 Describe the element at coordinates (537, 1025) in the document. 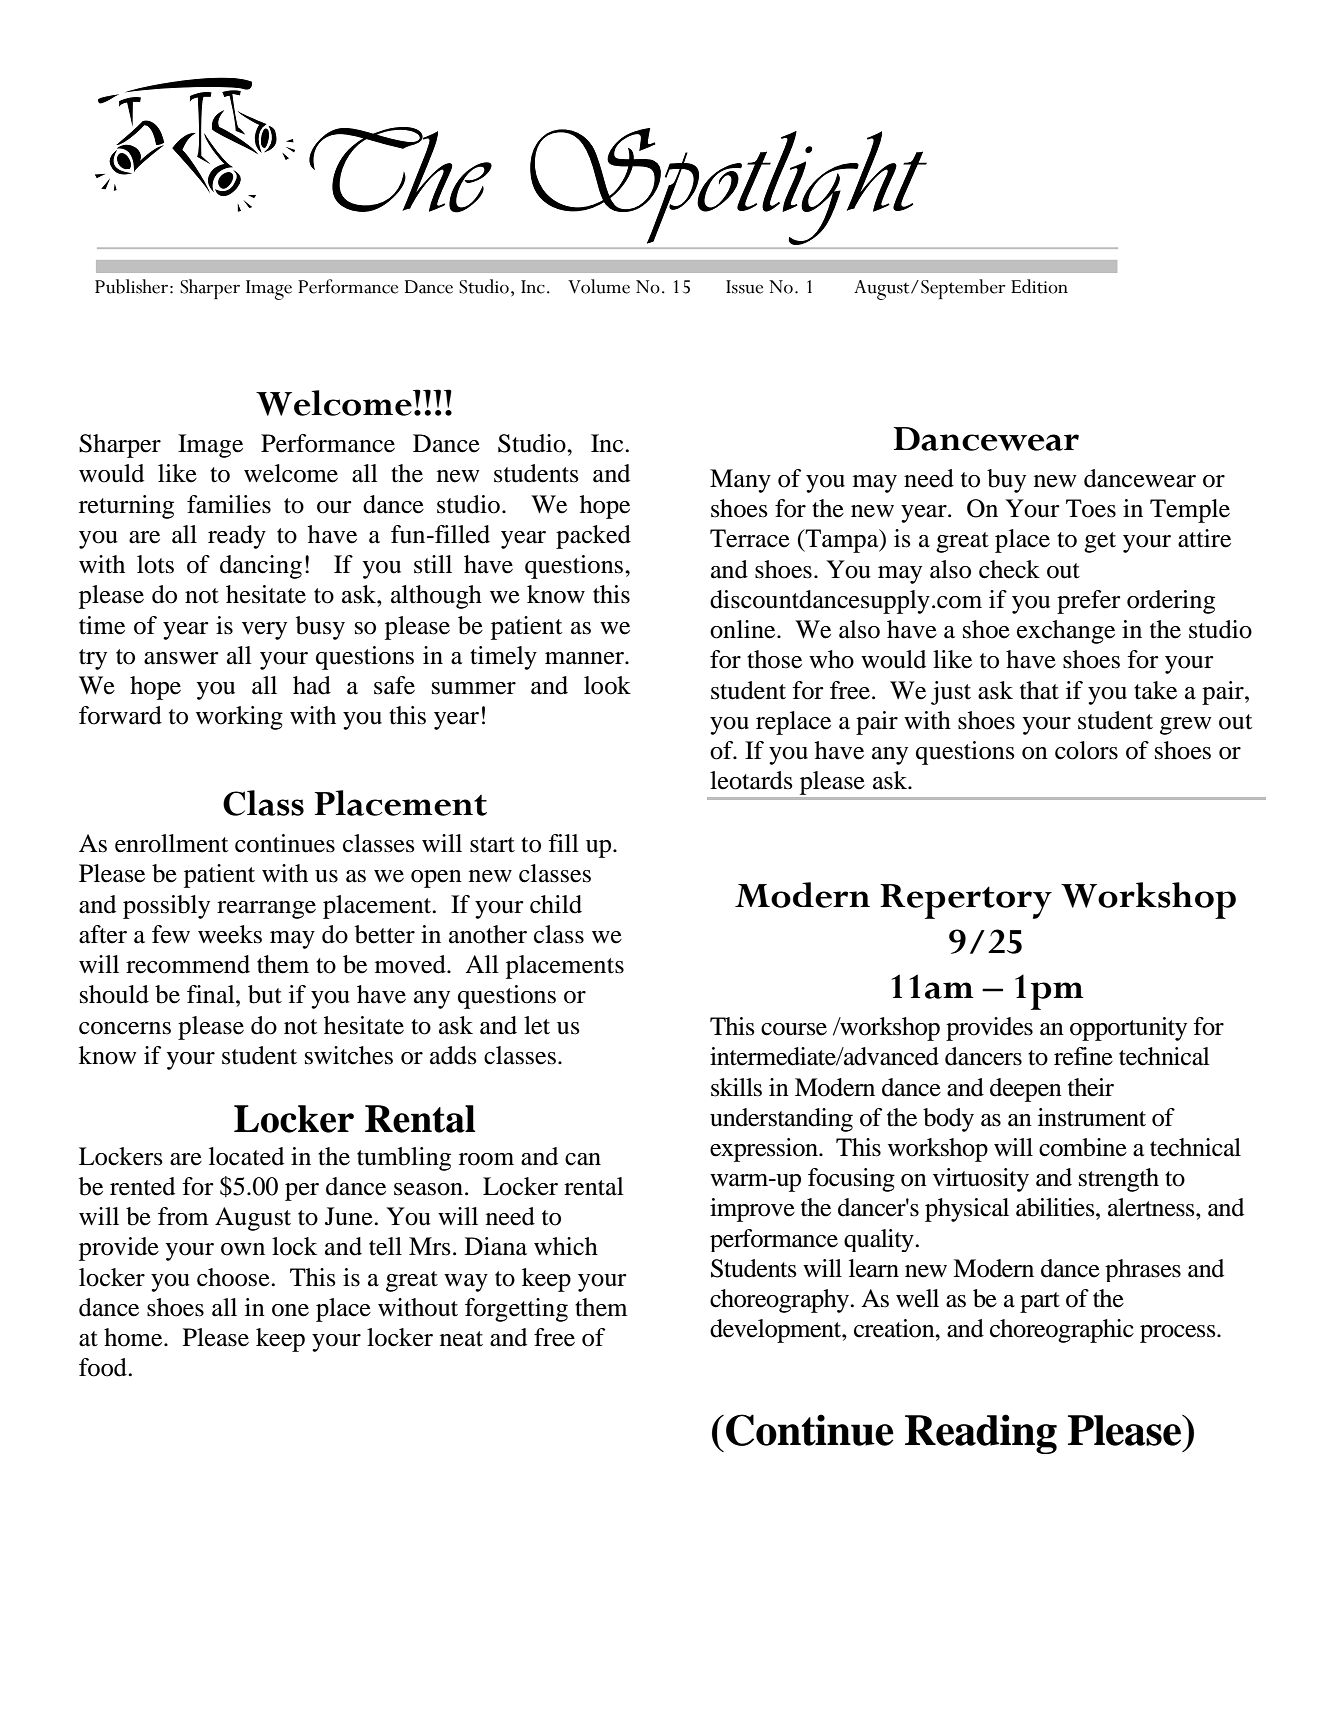

I see `let` at that location.
